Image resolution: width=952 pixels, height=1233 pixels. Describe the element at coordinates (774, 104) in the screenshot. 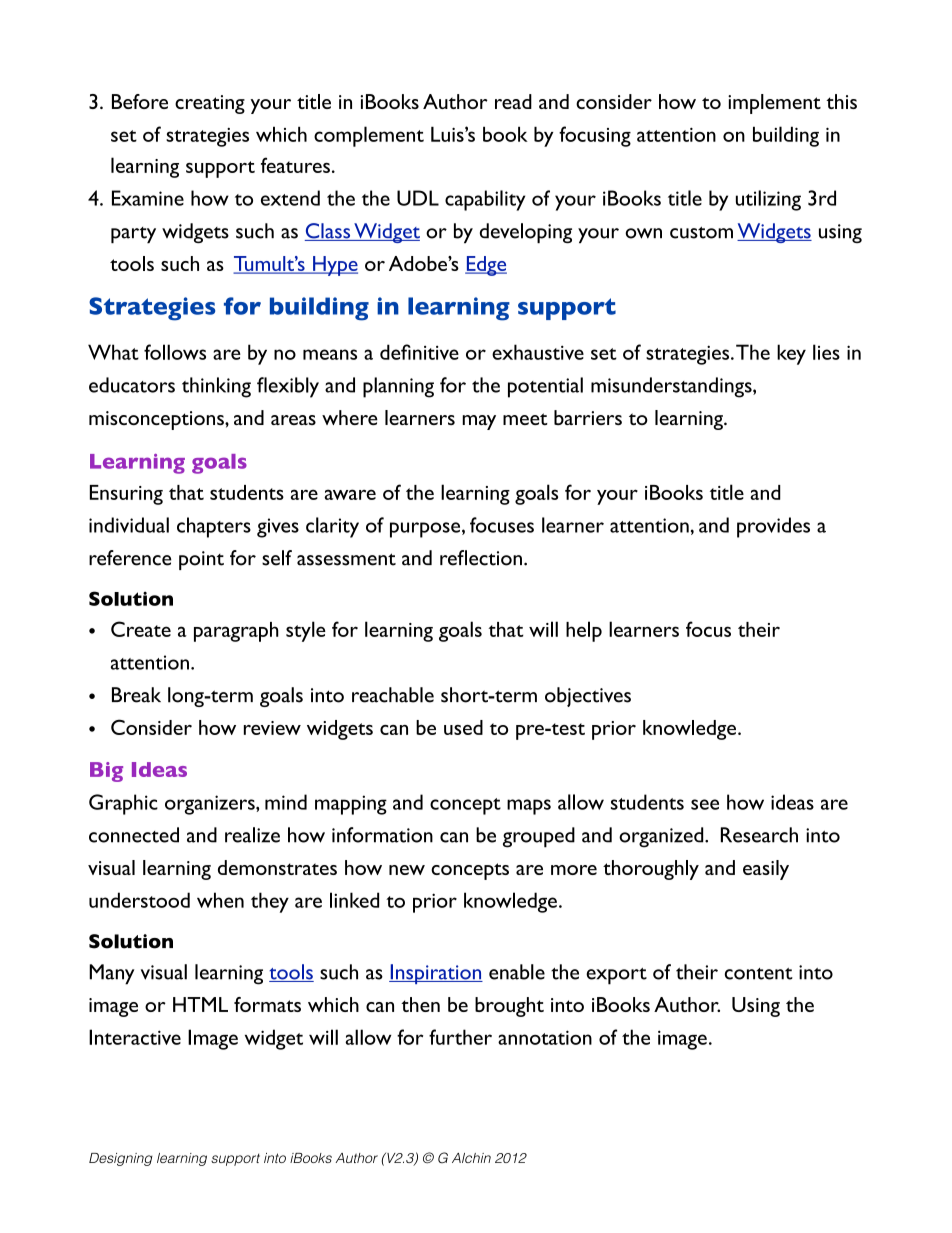

I see `implement` at that location.
